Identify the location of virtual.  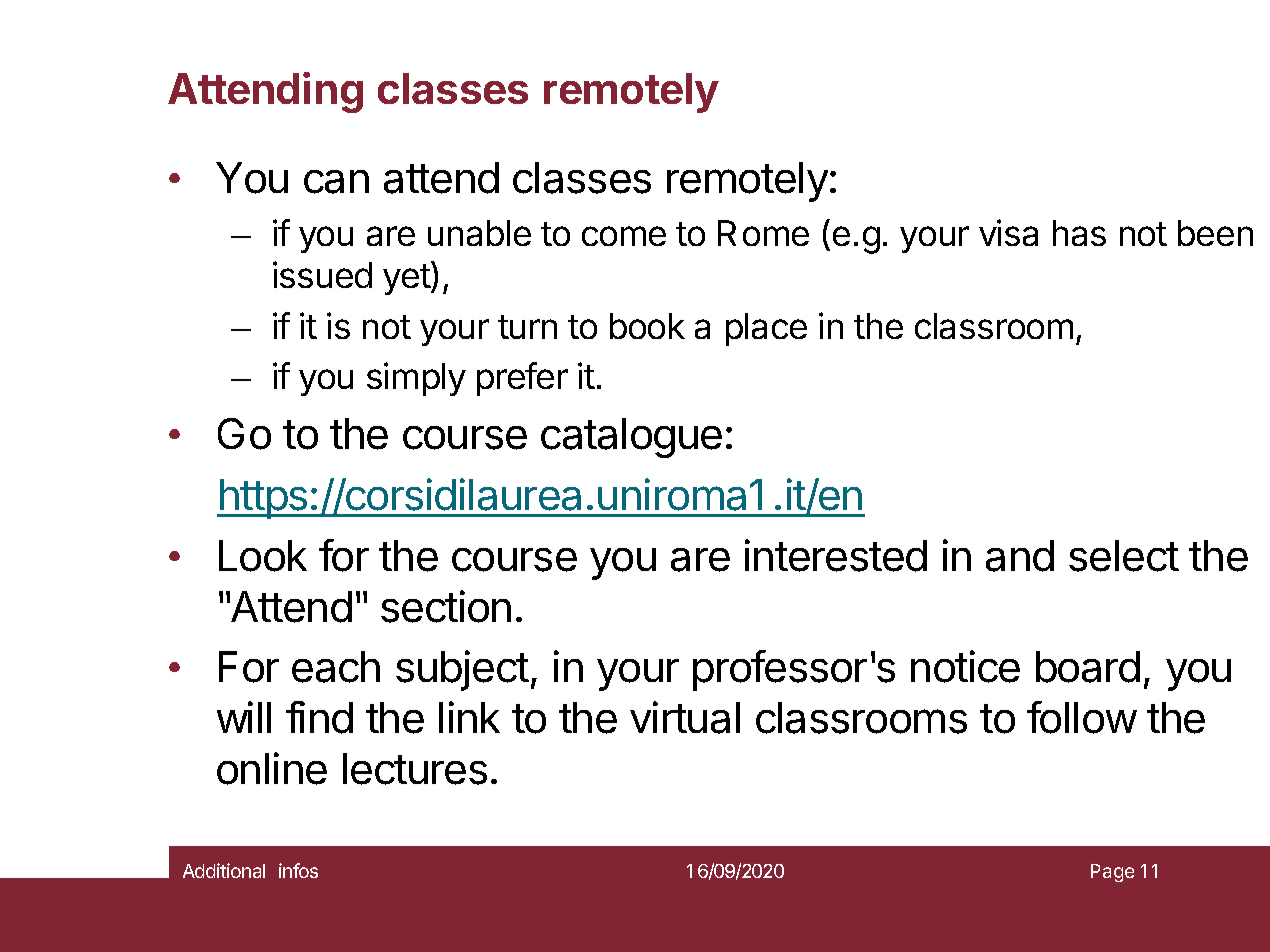
(685, 717).
